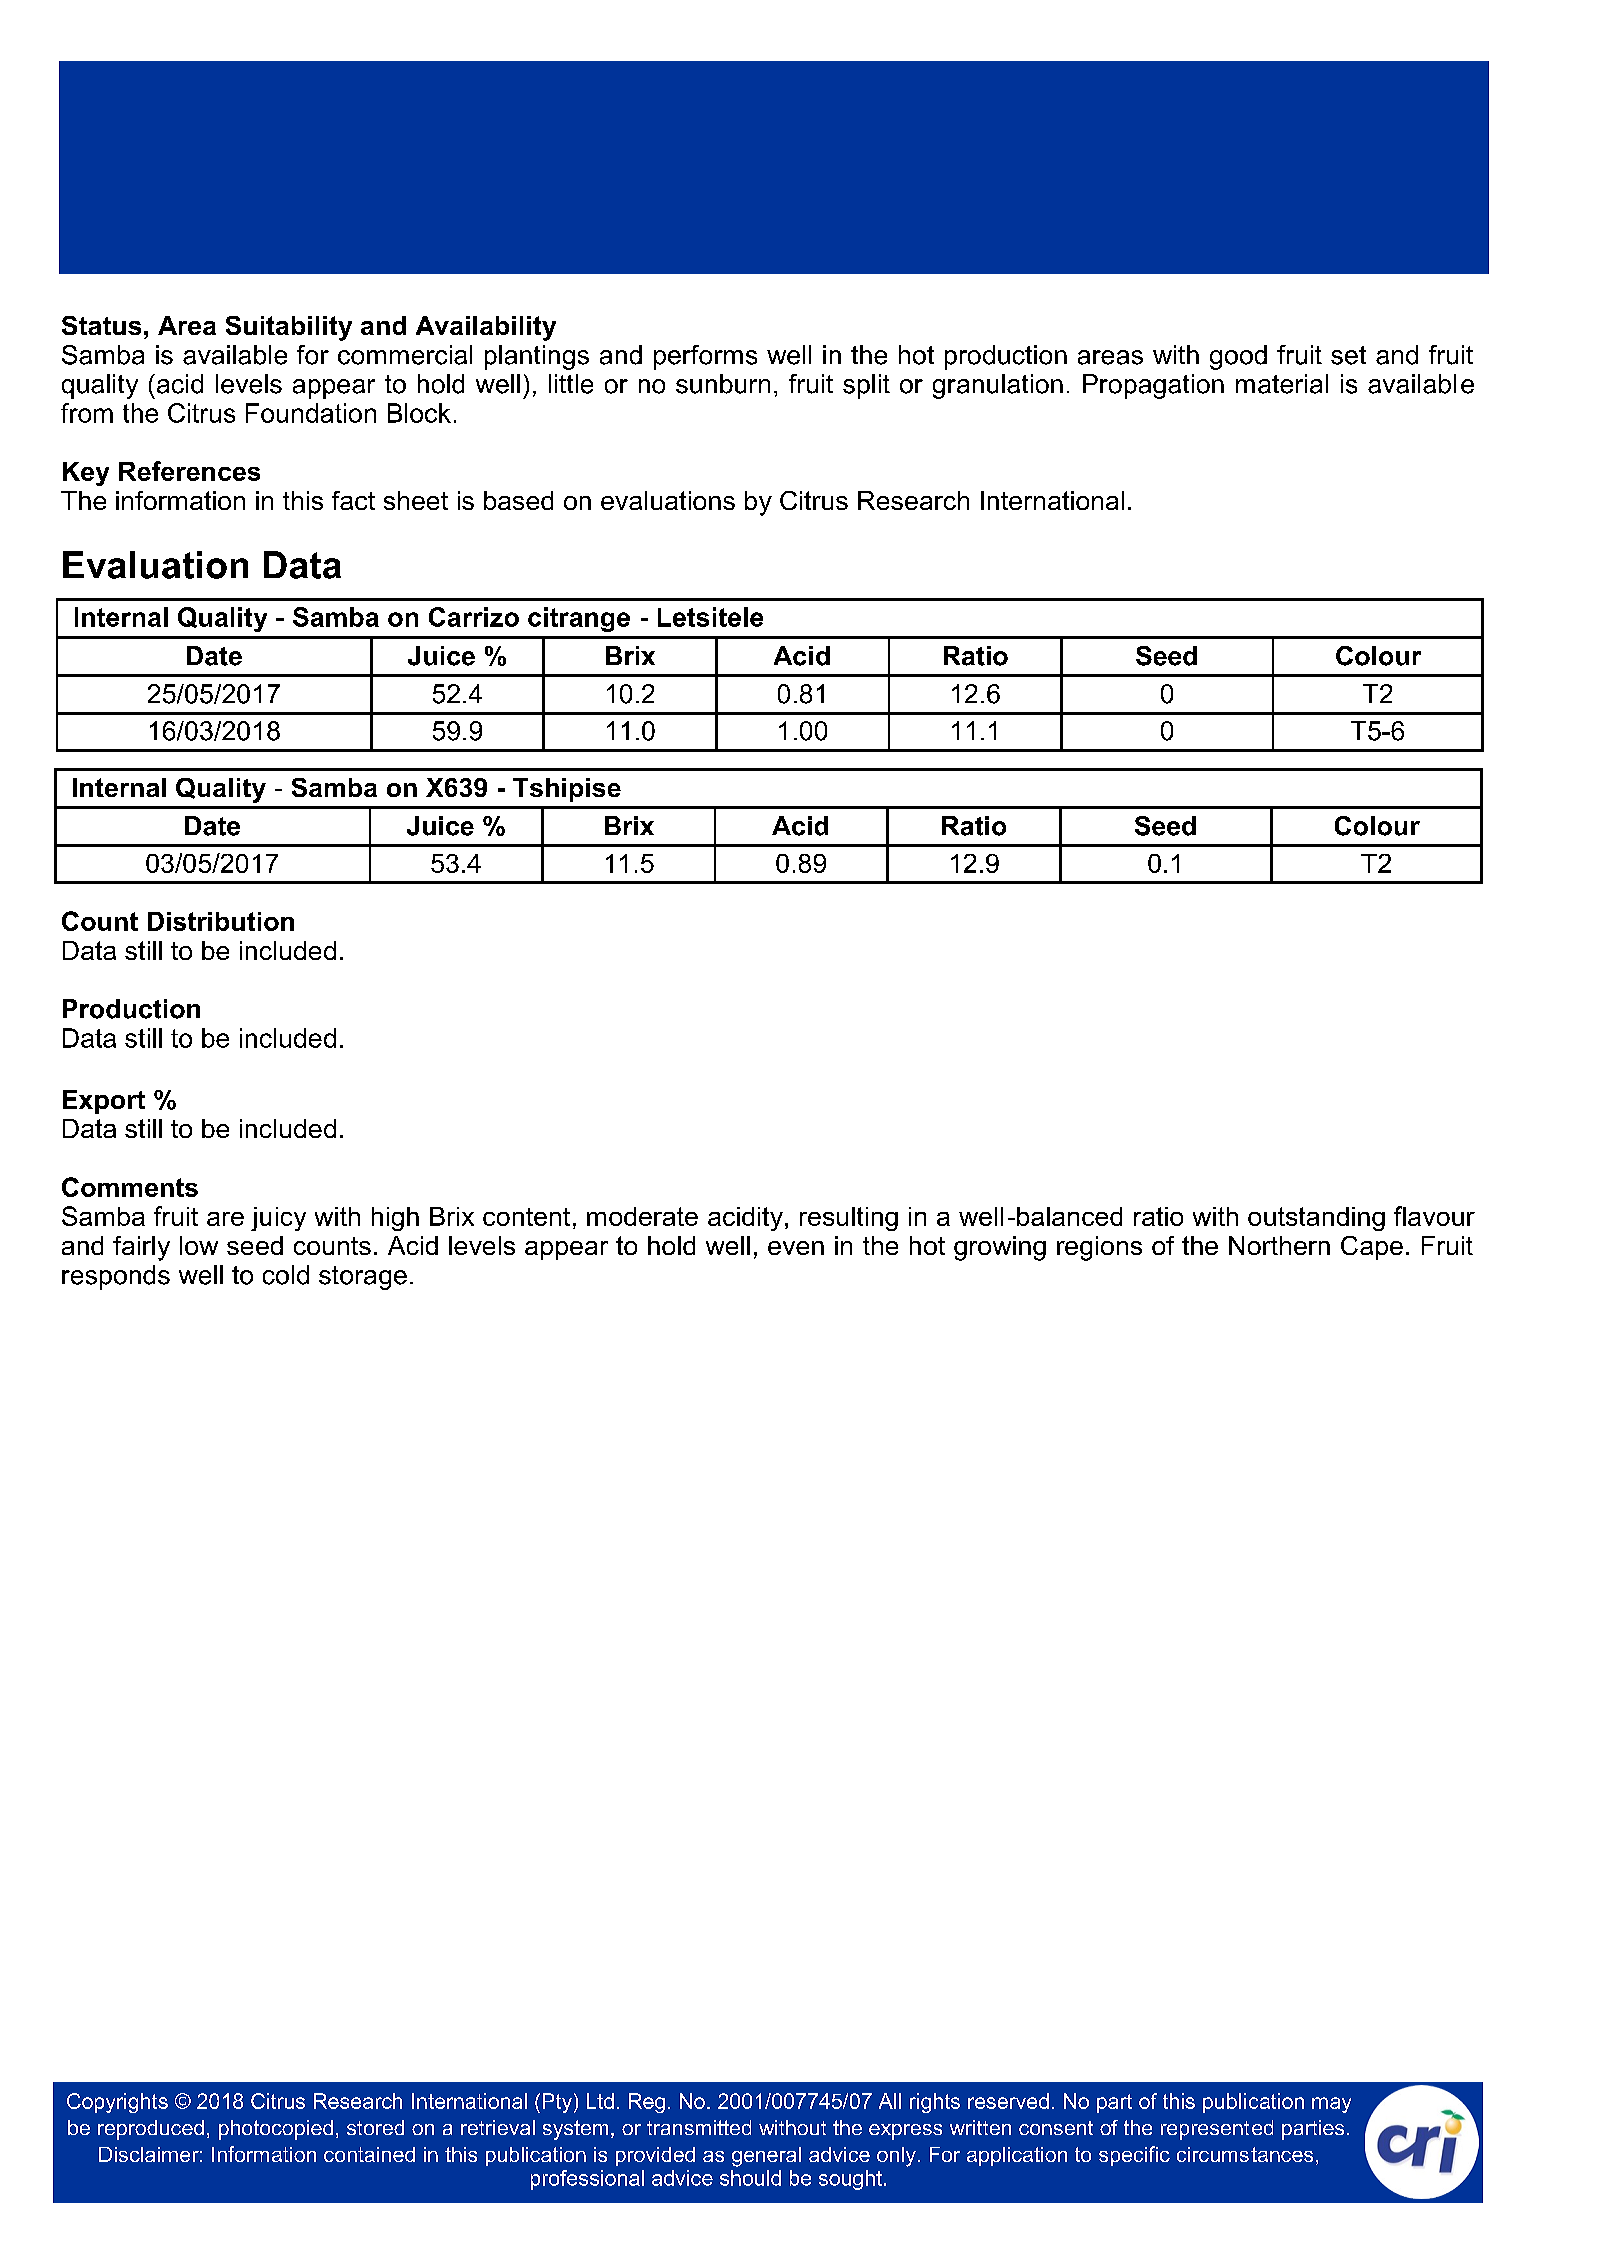  What do you see at coordinates (276, 2130) in the document?
I see `photocopied` at bounding box center [276, 2130].
